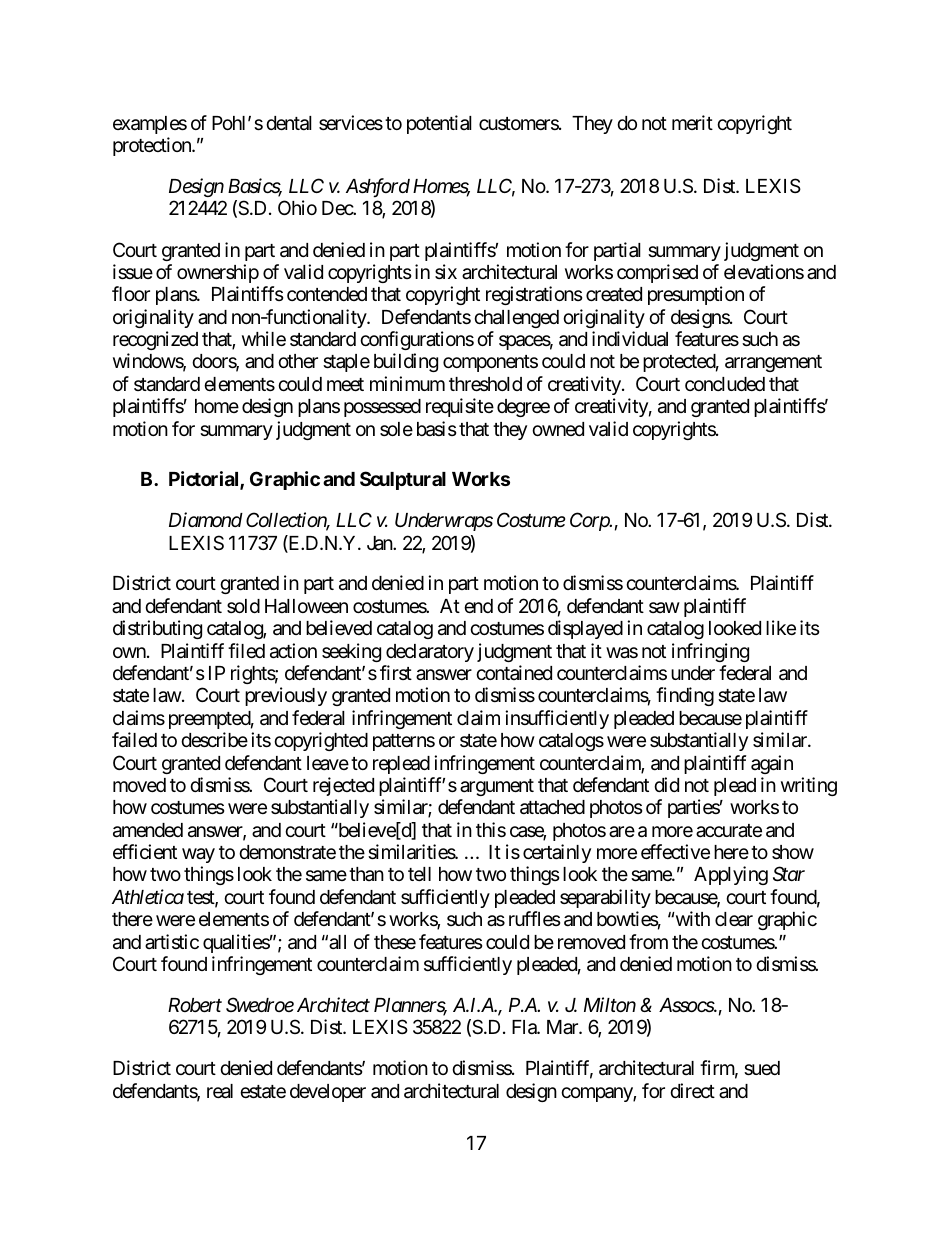 The width and height of the screenshot is (952, 1233). I want to click on argument, so click(497, 787).
